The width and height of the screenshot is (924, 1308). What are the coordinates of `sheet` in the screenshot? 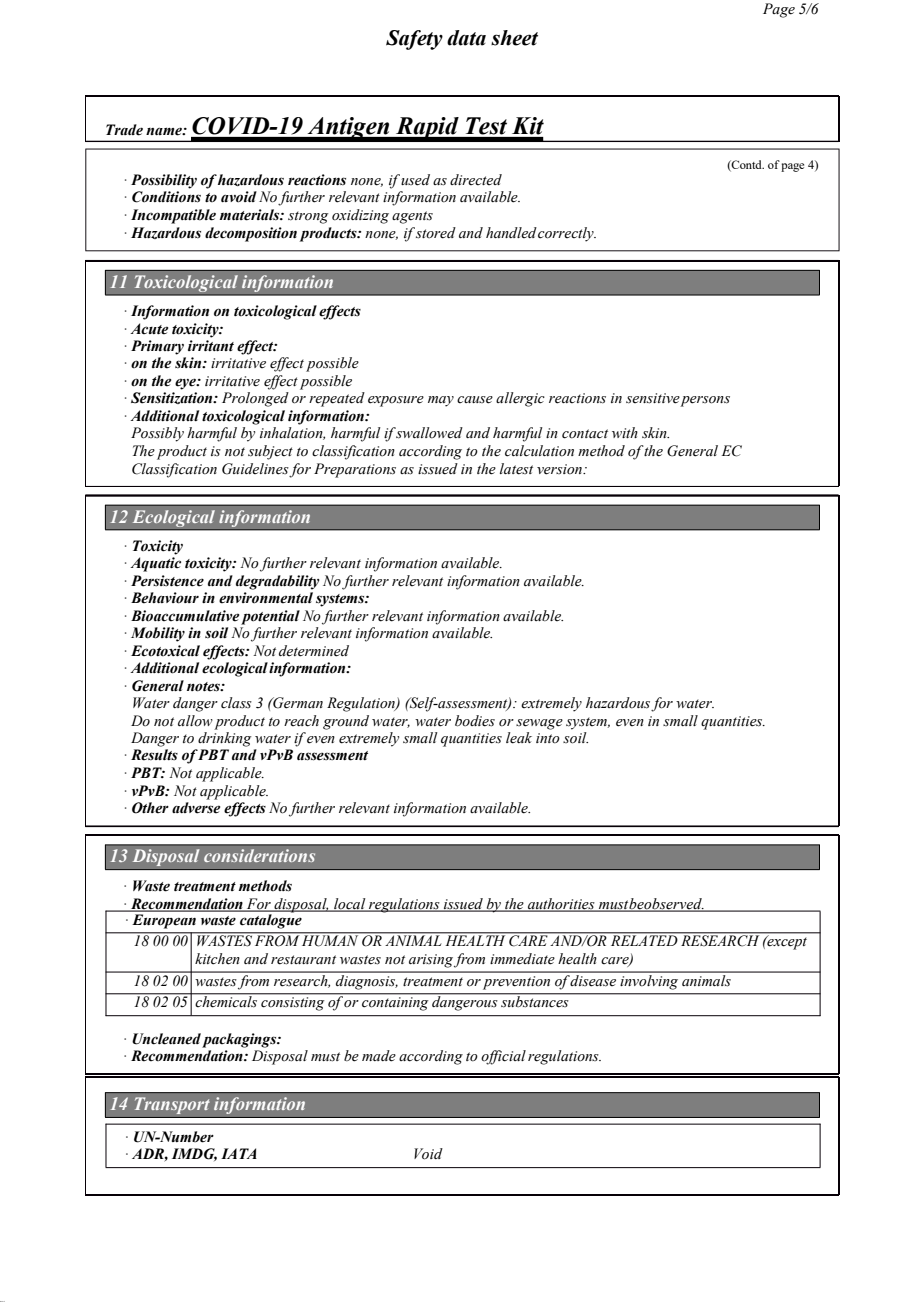 It's located at (514, 38).
